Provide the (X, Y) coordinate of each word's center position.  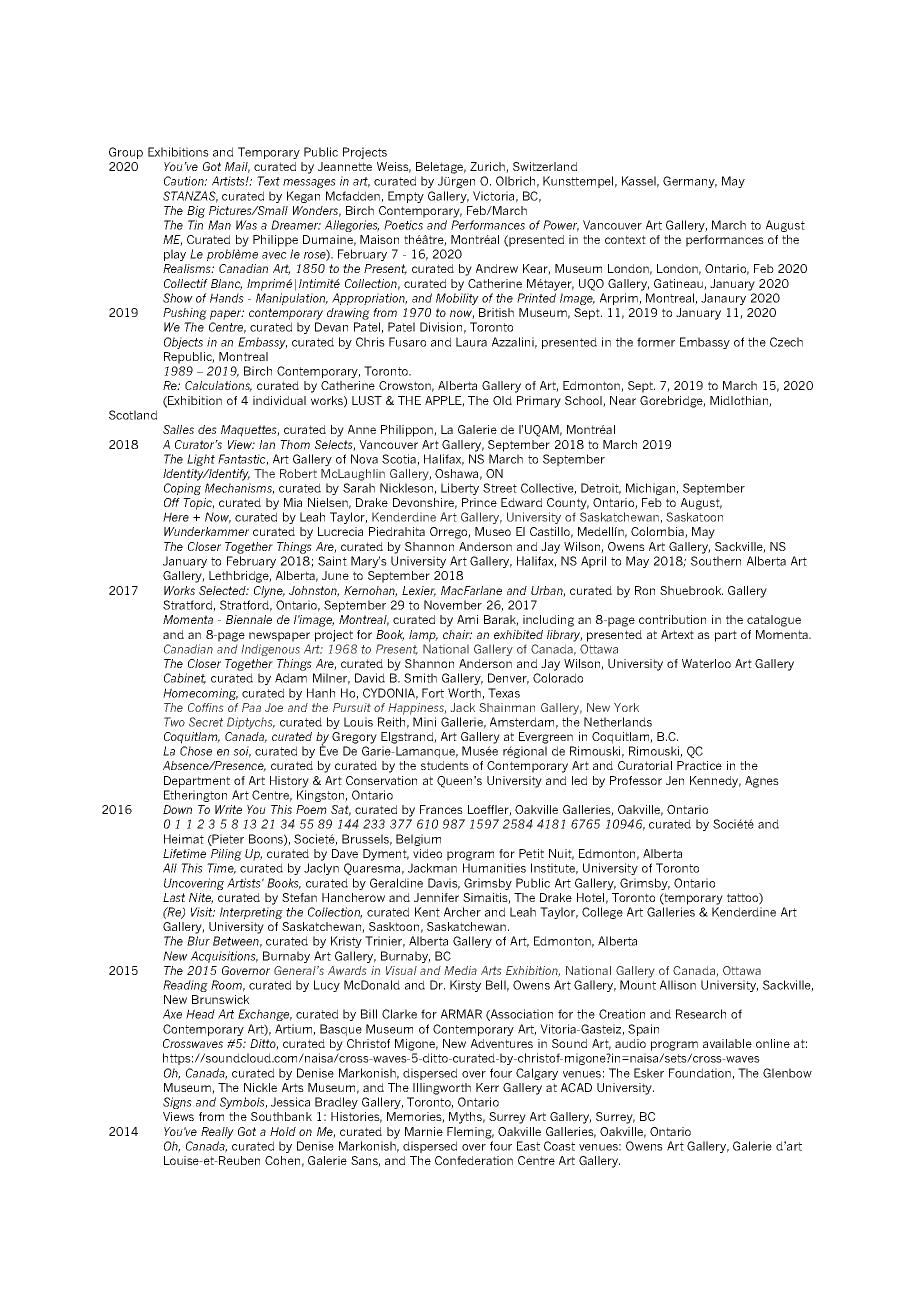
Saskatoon (694, 517)
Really (217, 1133)
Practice (699, 765)
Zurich (488, 167)
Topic (198, 504)
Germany (690, 182)
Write (228, 809)
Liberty (460, 489)
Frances (441, 809)
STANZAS (190, 197)
